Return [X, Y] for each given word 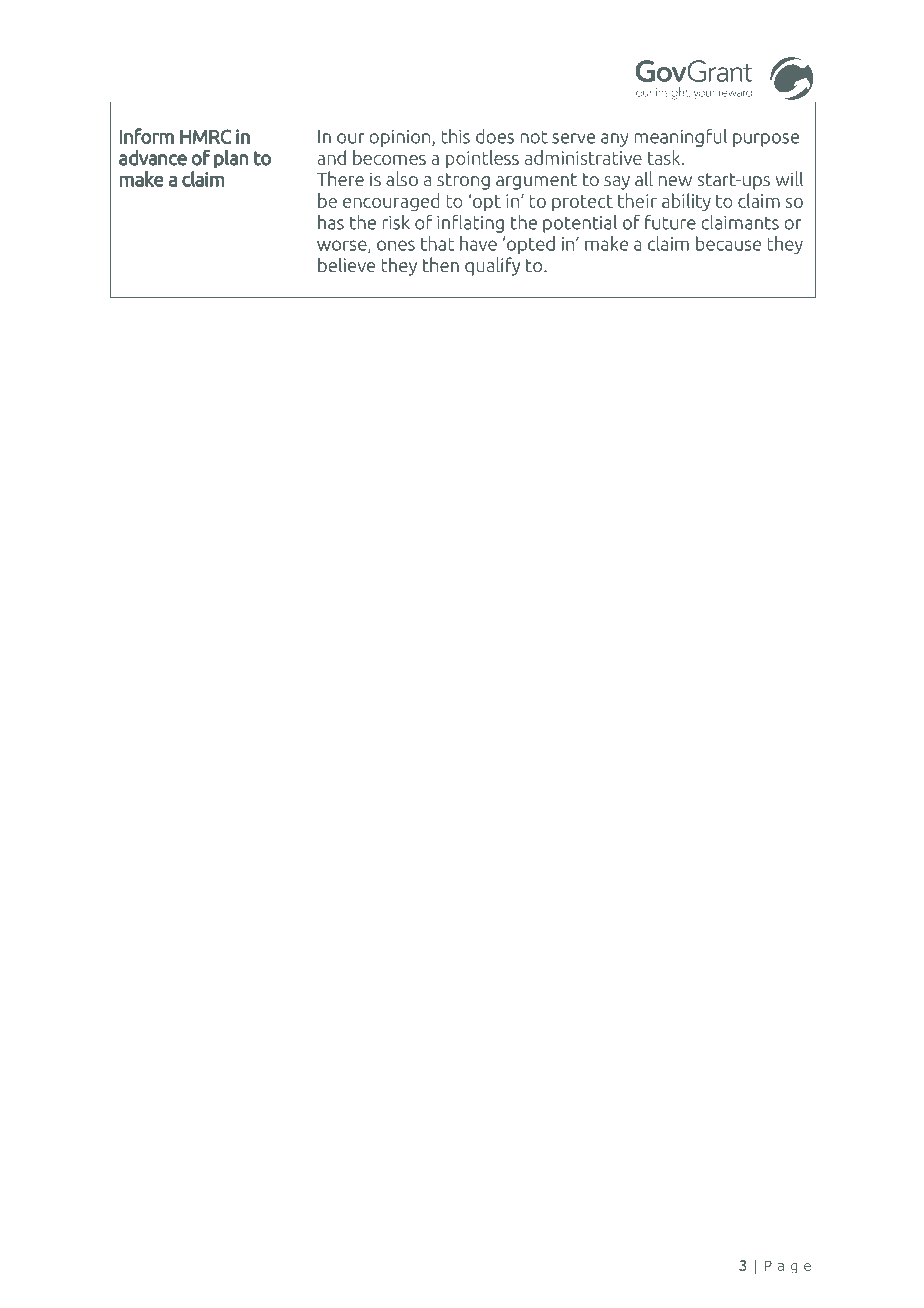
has [331, 222]
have [478, 243]
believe [346, 265]
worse [343, 246]
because [728, 243]
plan [231, 159]
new [675, 181]
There [340, 178]
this [456, 136]
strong [463, 181]
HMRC [206, 136]
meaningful [681, 138]
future [670, 222]
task [664, 157]
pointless [482, 159]
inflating [470, 223]
